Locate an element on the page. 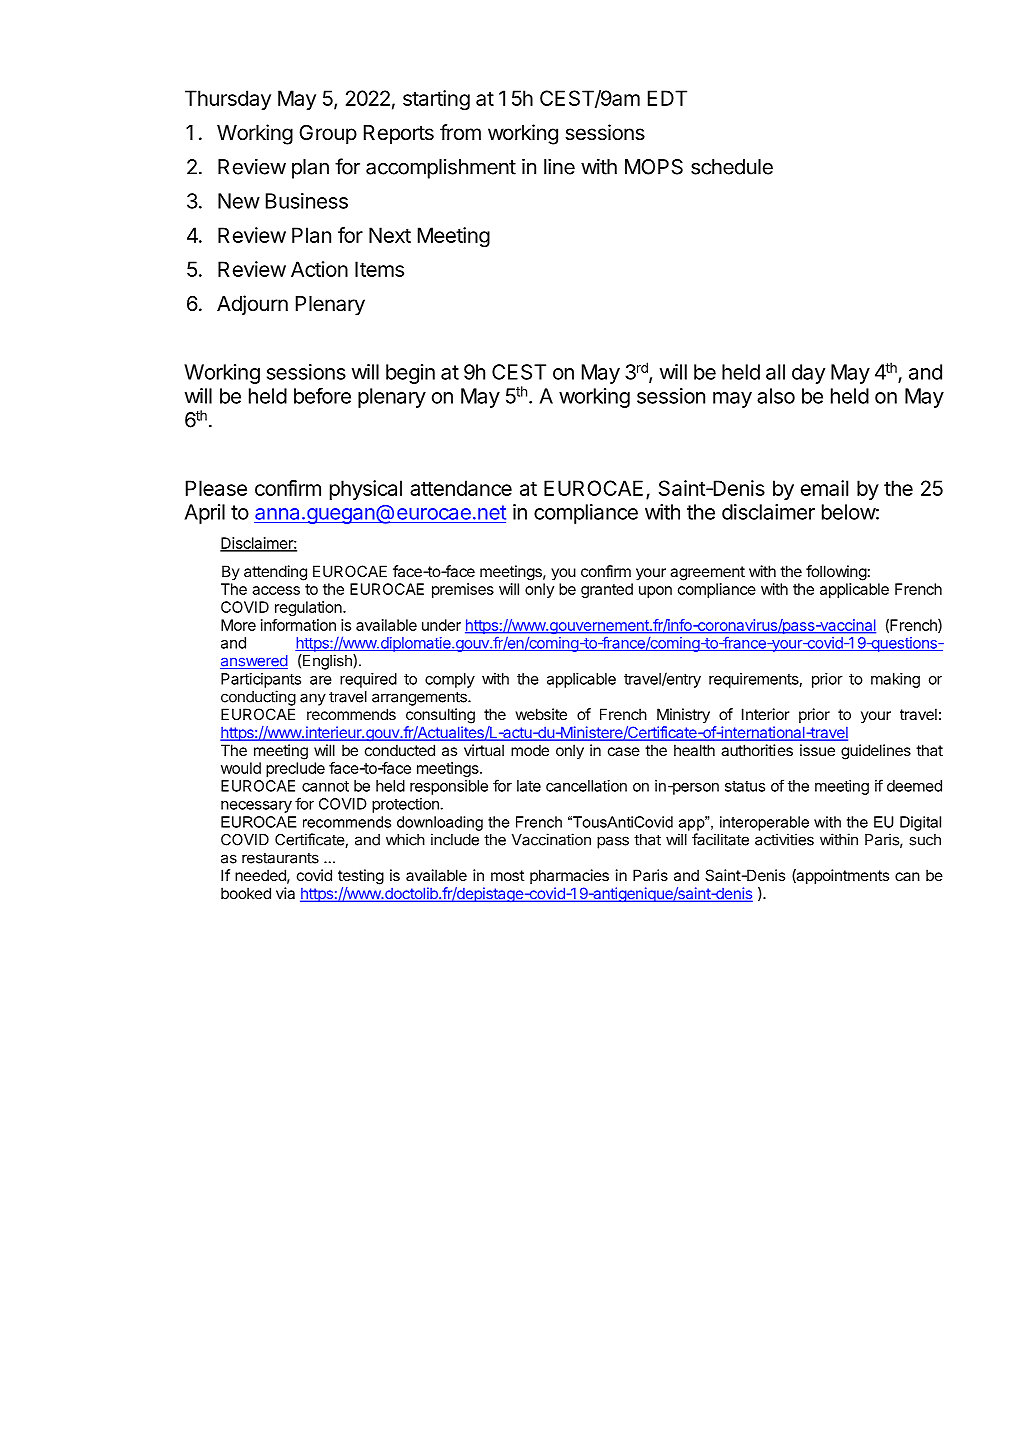 The width and height of the page is (1028, 1455). begin is located at coordinates (410, 374).
